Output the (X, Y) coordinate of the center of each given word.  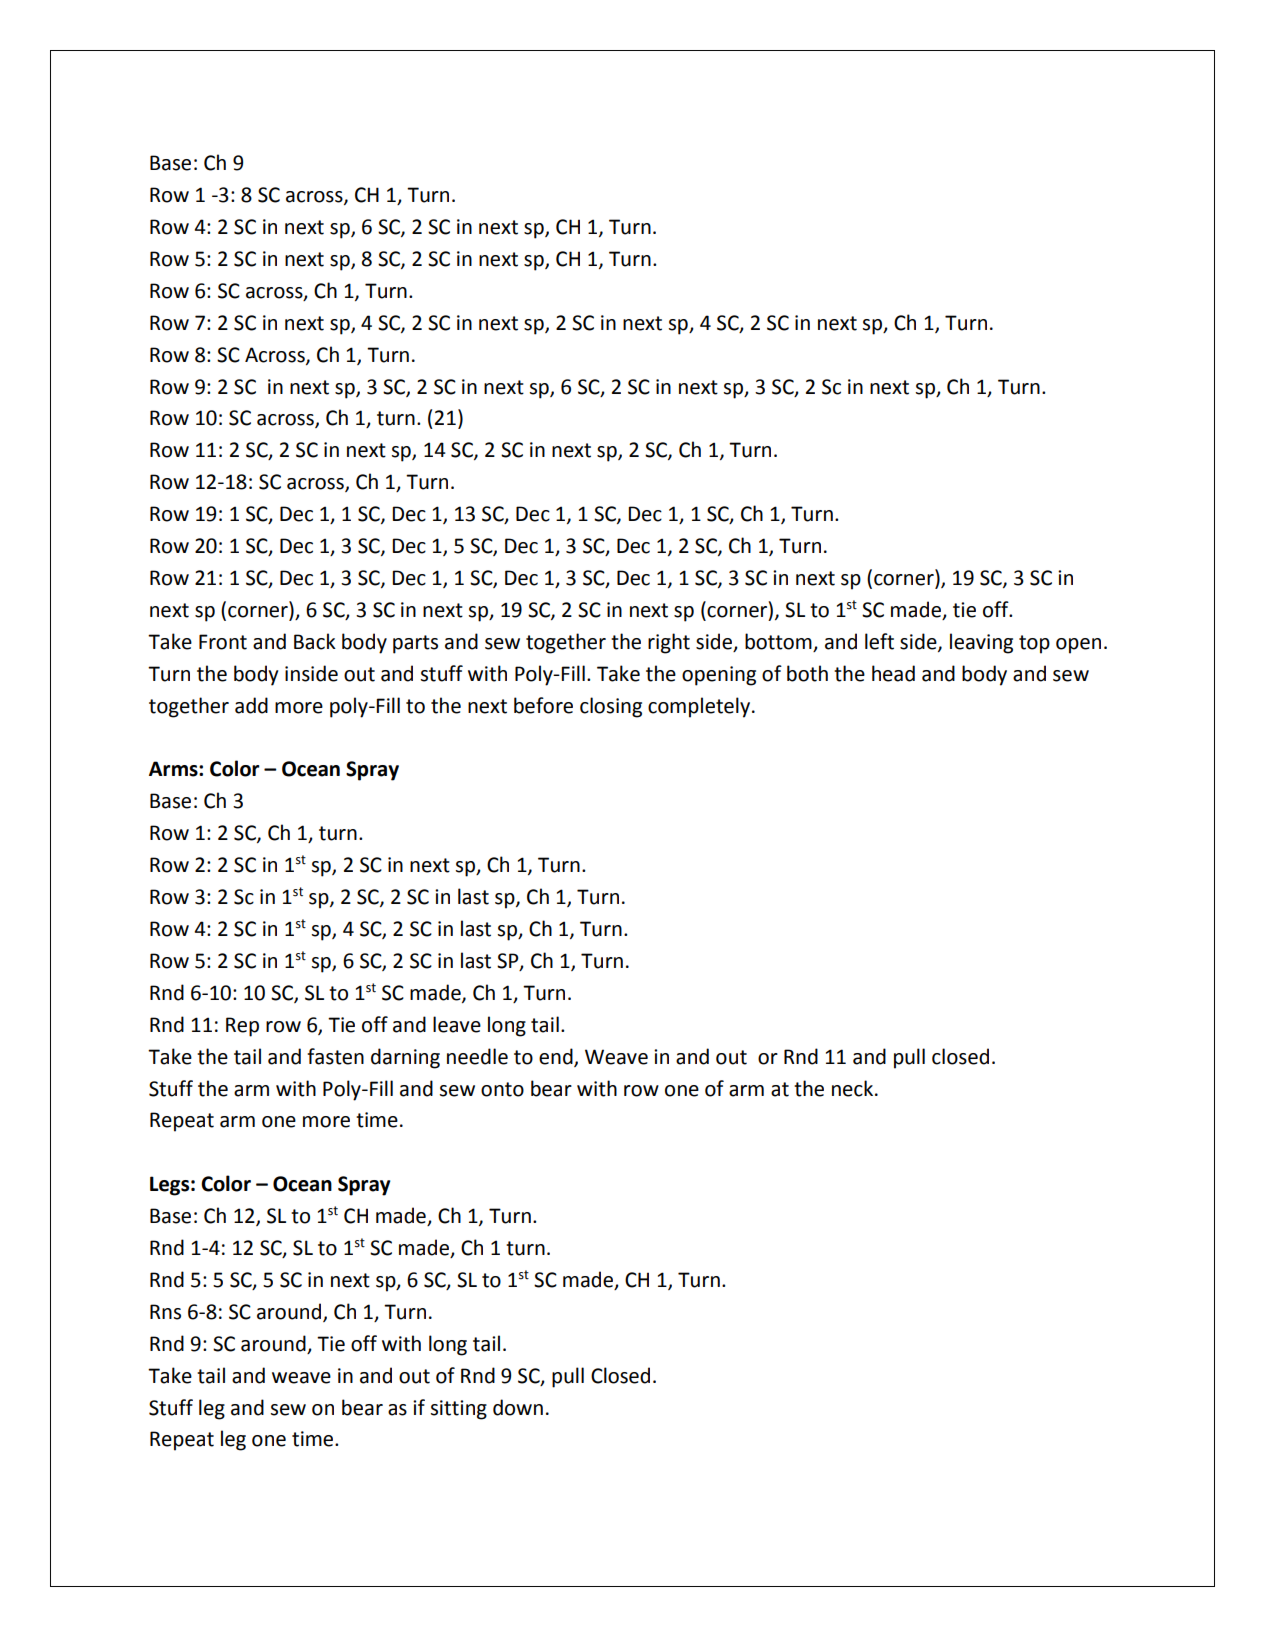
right (669, 643)
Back (315, 641)
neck (854, 1088)
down (518, 1407)
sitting (459, 1410)
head (893, 673)
